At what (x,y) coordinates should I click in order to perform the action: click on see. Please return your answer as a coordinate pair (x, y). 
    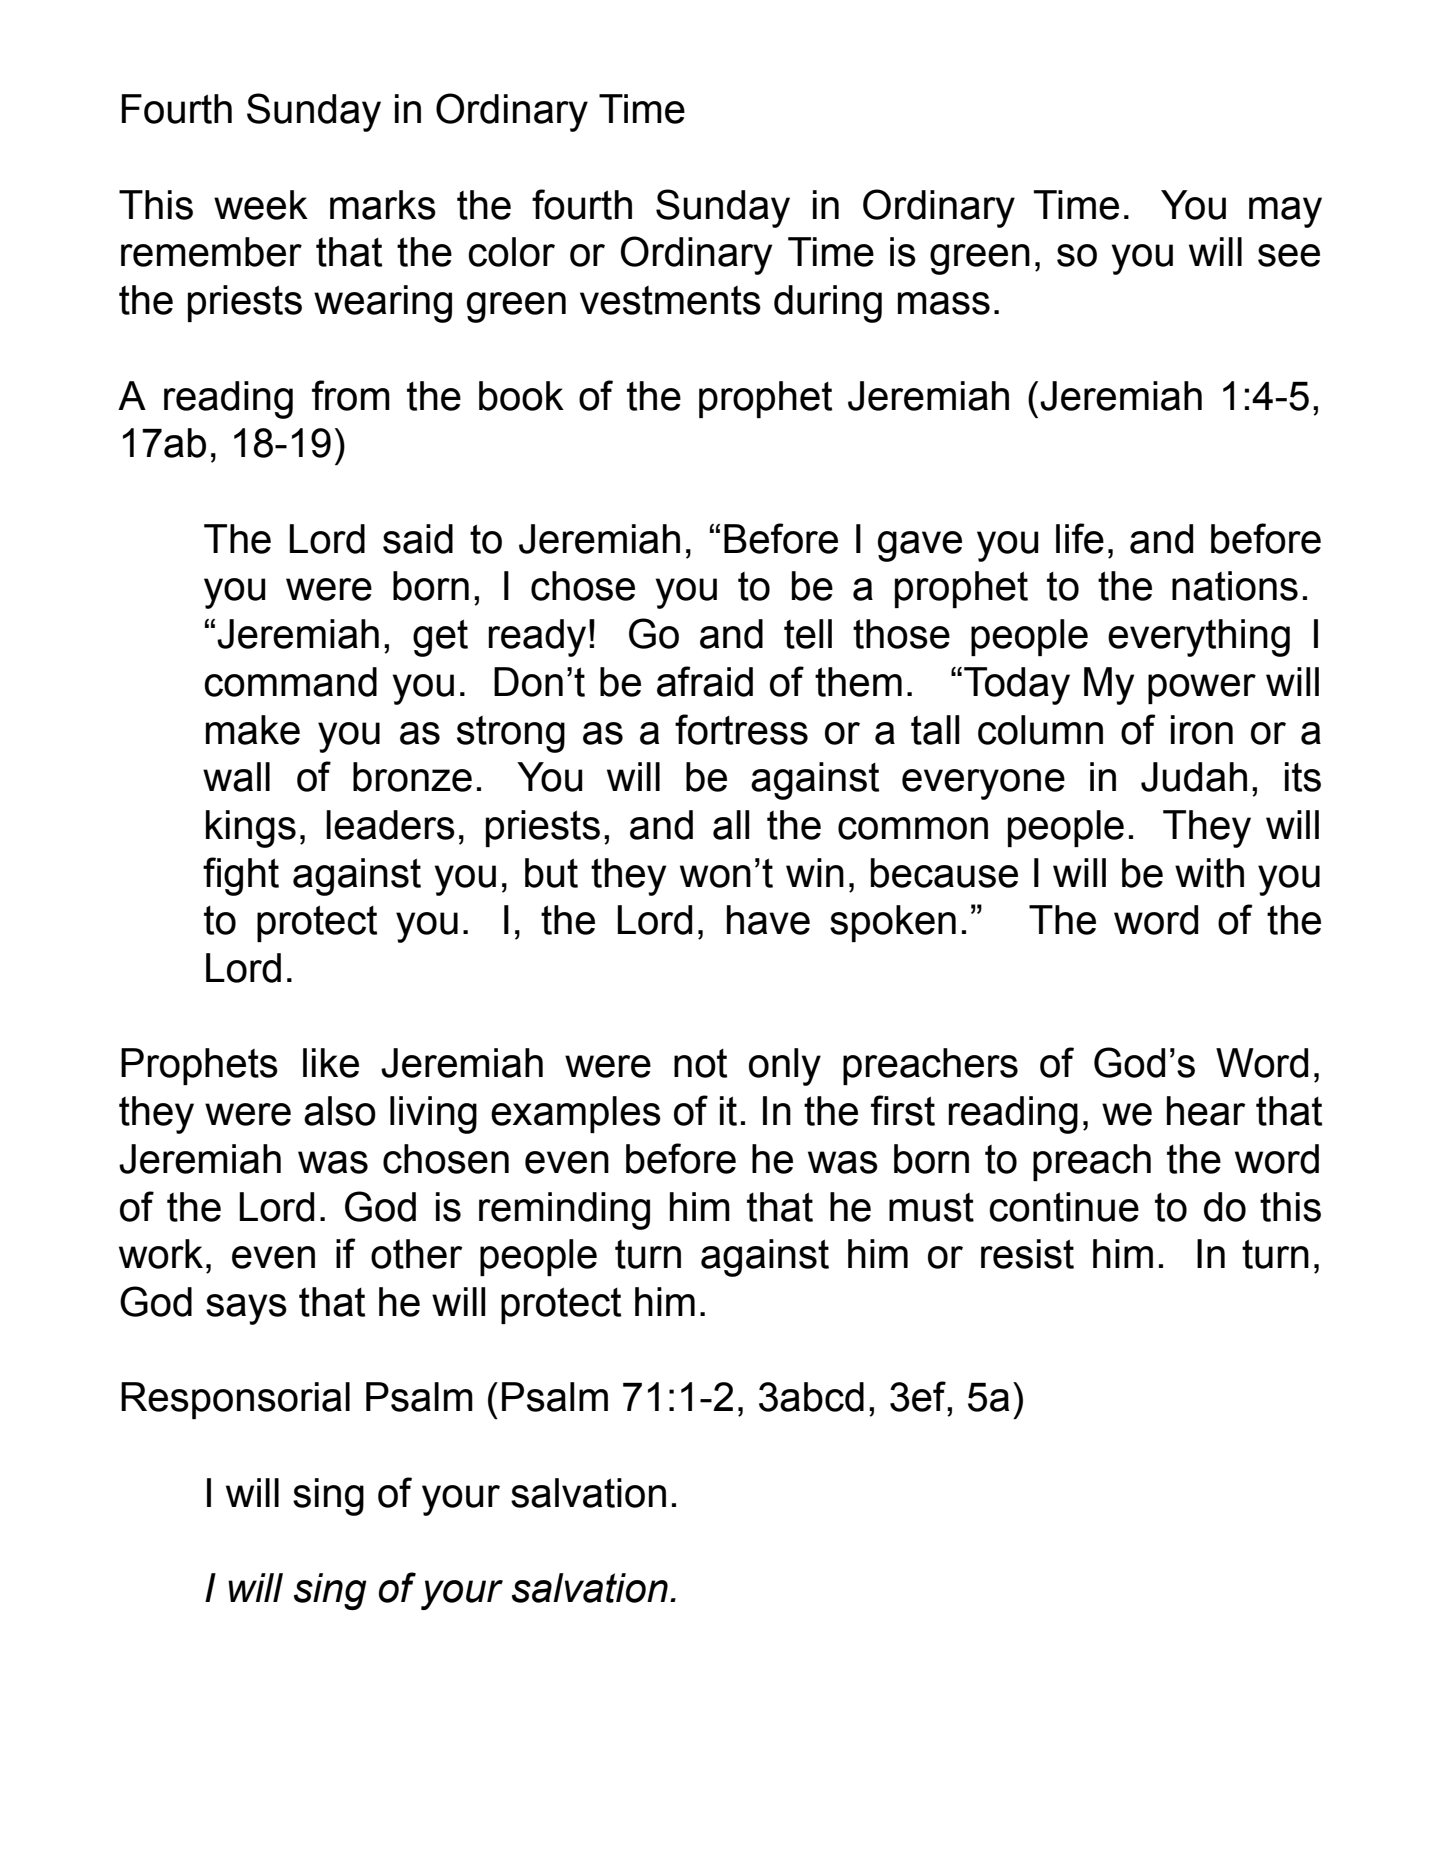
    Looking at the image, I should click on (1289, 255).
